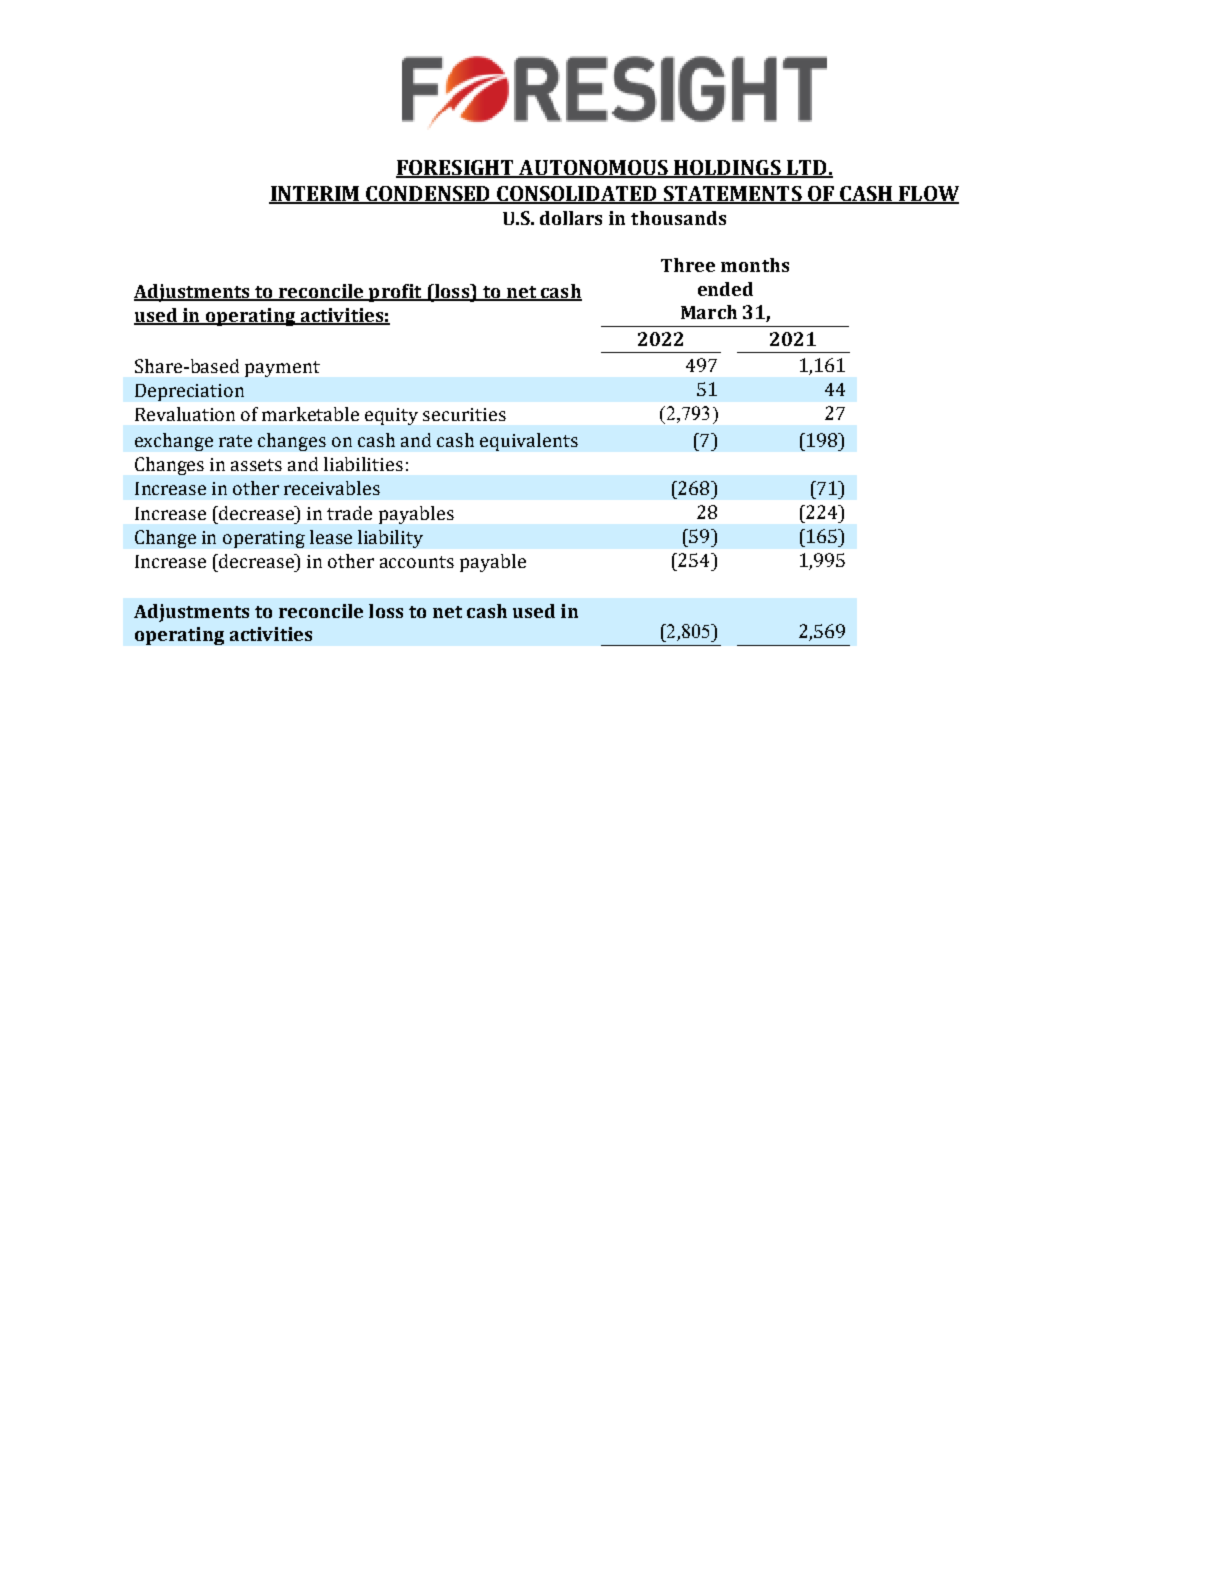  What do you see at coordinates (688, 265) in the screenshot?
I see `Three` at bounding box center [688, 265].
